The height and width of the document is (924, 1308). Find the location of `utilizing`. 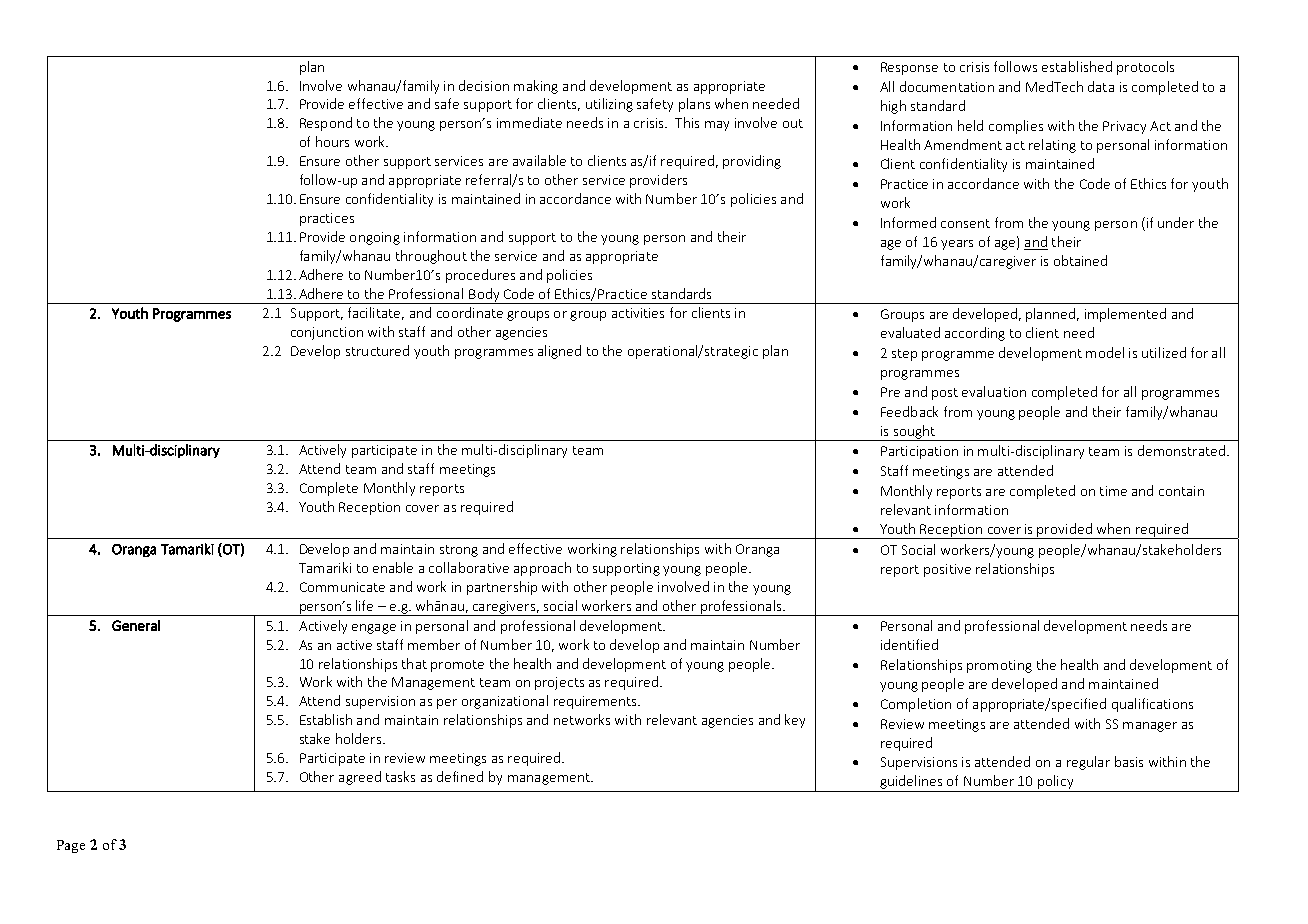

utilizing is located at coordinates (609, 105).
